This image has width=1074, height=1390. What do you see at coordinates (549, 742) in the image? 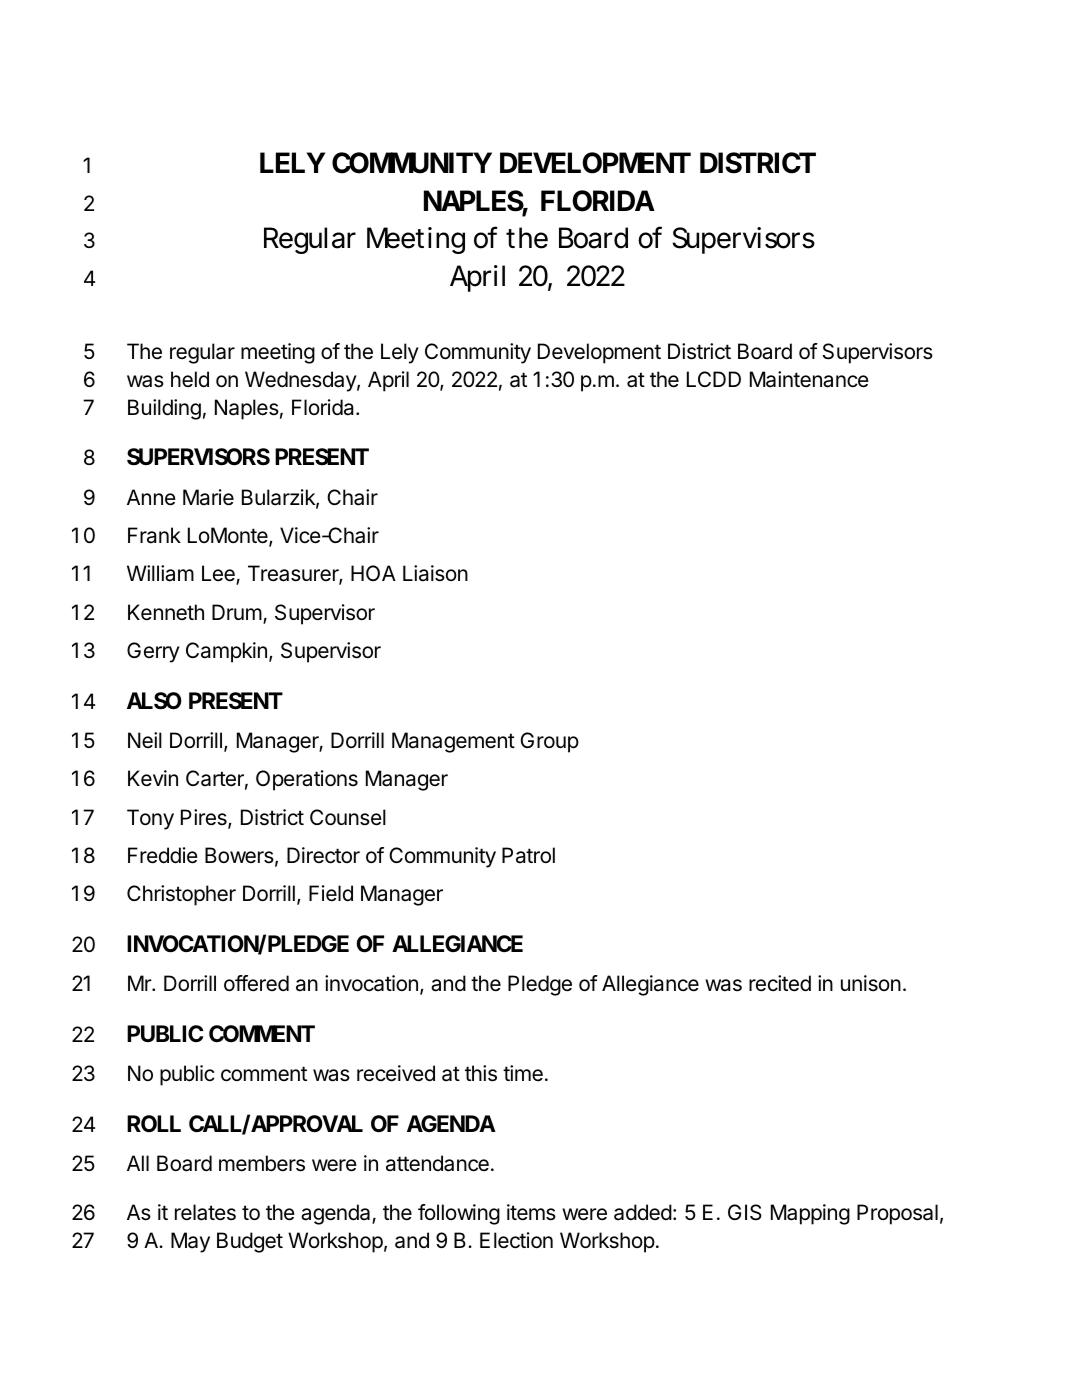
I see `Group` at bounding box center [549, 742].
